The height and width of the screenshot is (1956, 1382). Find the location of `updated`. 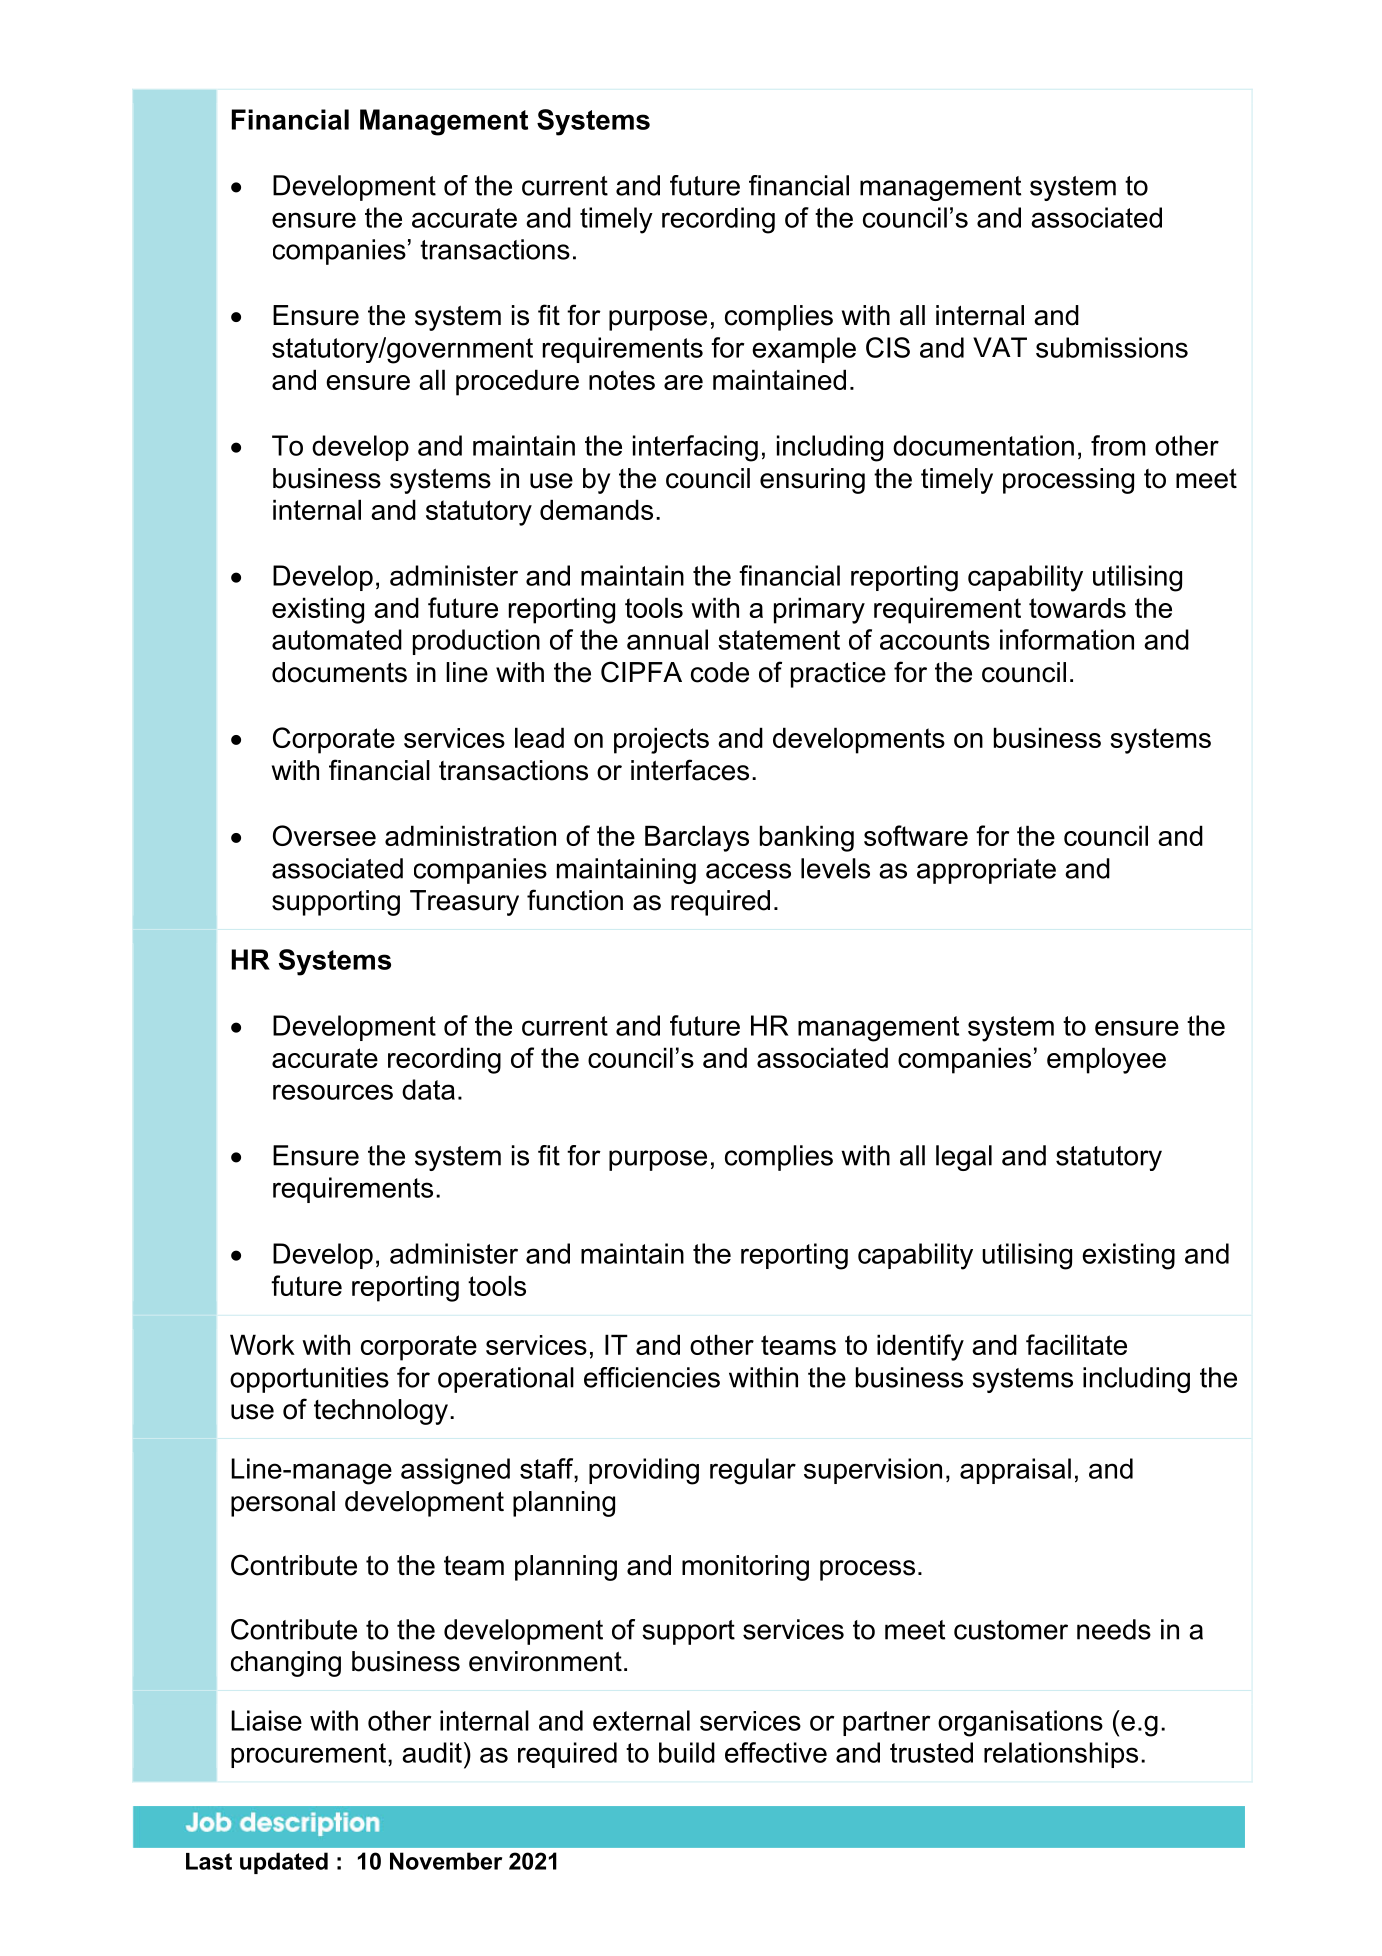

updated is located at coordinates (284, 1863).
